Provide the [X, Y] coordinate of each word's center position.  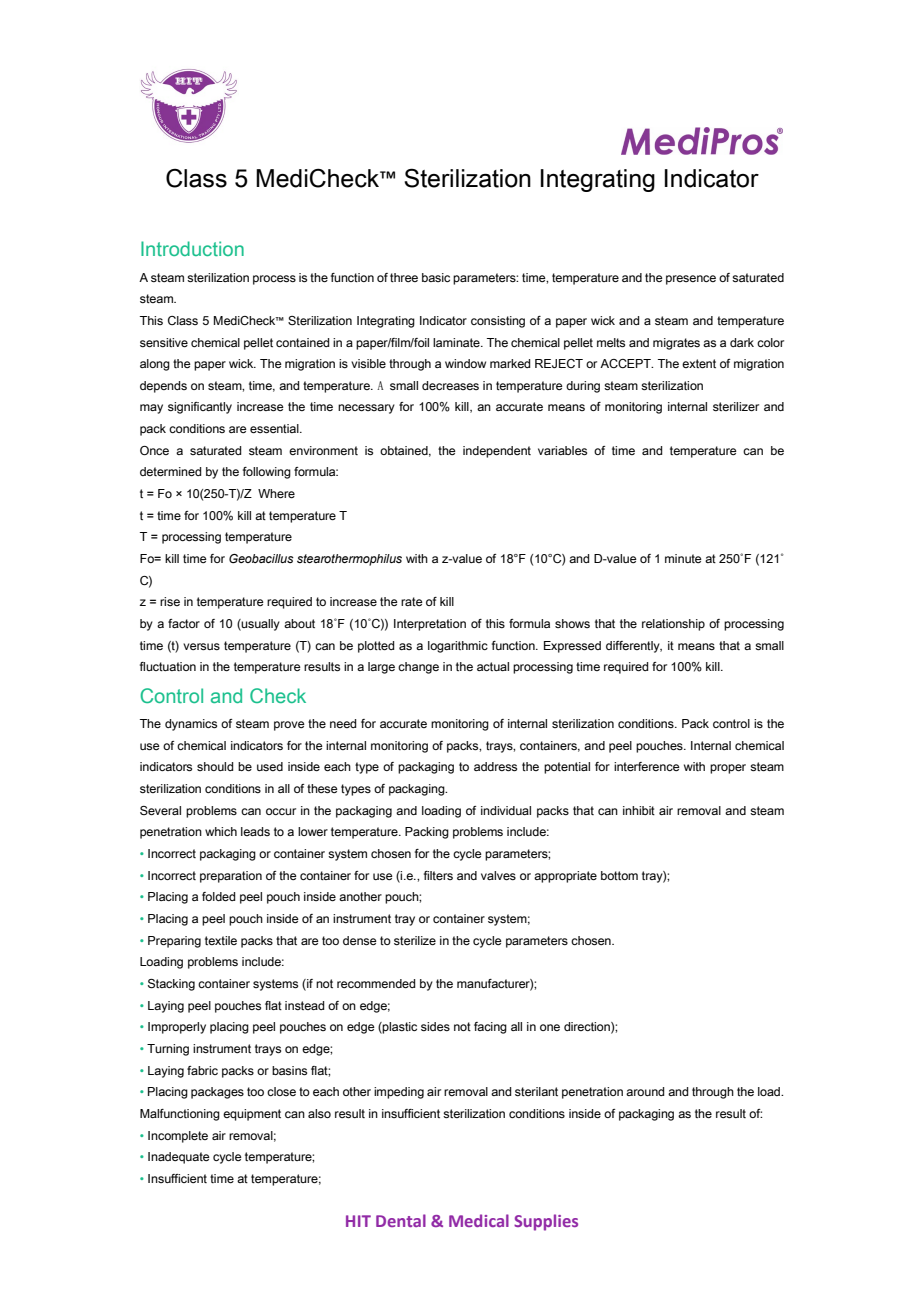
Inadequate [179, 1158]
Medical [479, 1220]
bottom [619, 875]
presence [691, 280]
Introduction [192, 248]
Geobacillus [261, 558]
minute [683, 558]
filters [438, 875]
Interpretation [430, 625]
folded [218, 896]
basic [436, 277]
